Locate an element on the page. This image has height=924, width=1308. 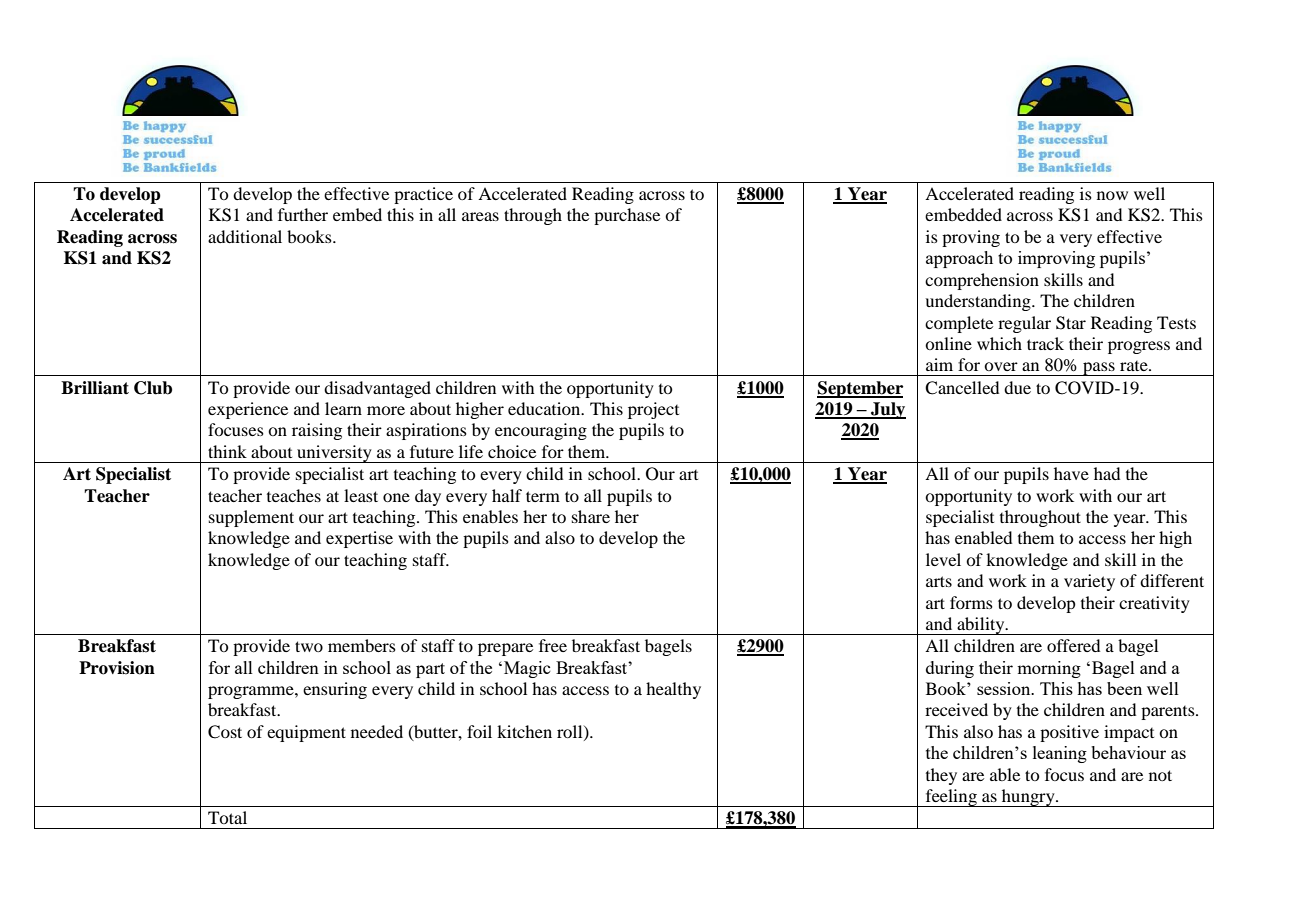
share is located at coordinates (591, 516).
